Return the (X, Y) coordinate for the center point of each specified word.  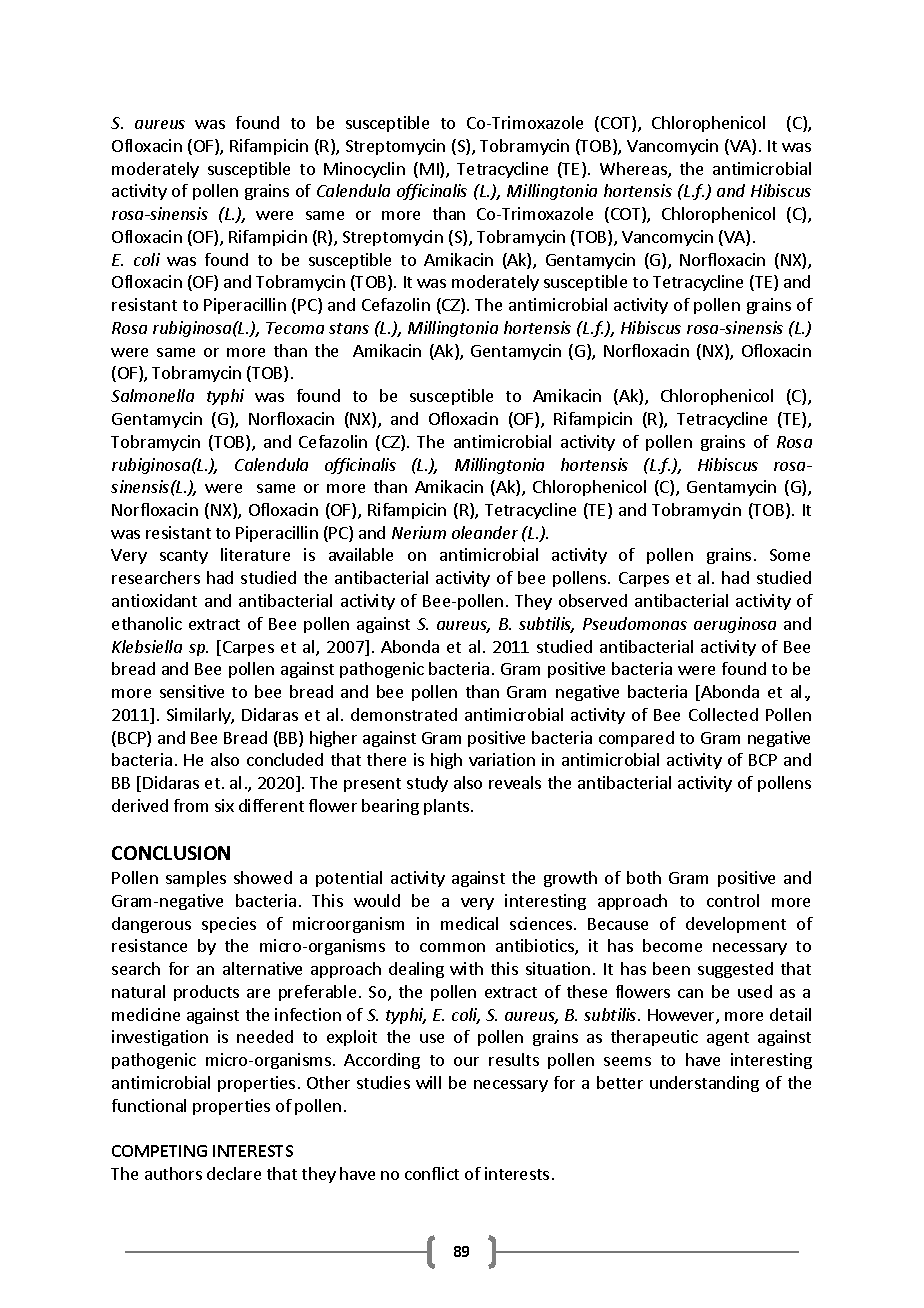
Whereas (634, 170)
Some (790, 555)
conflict (432, 1173)
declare (234, 1173)
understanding (704, 1084)
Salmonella (152, 395)
